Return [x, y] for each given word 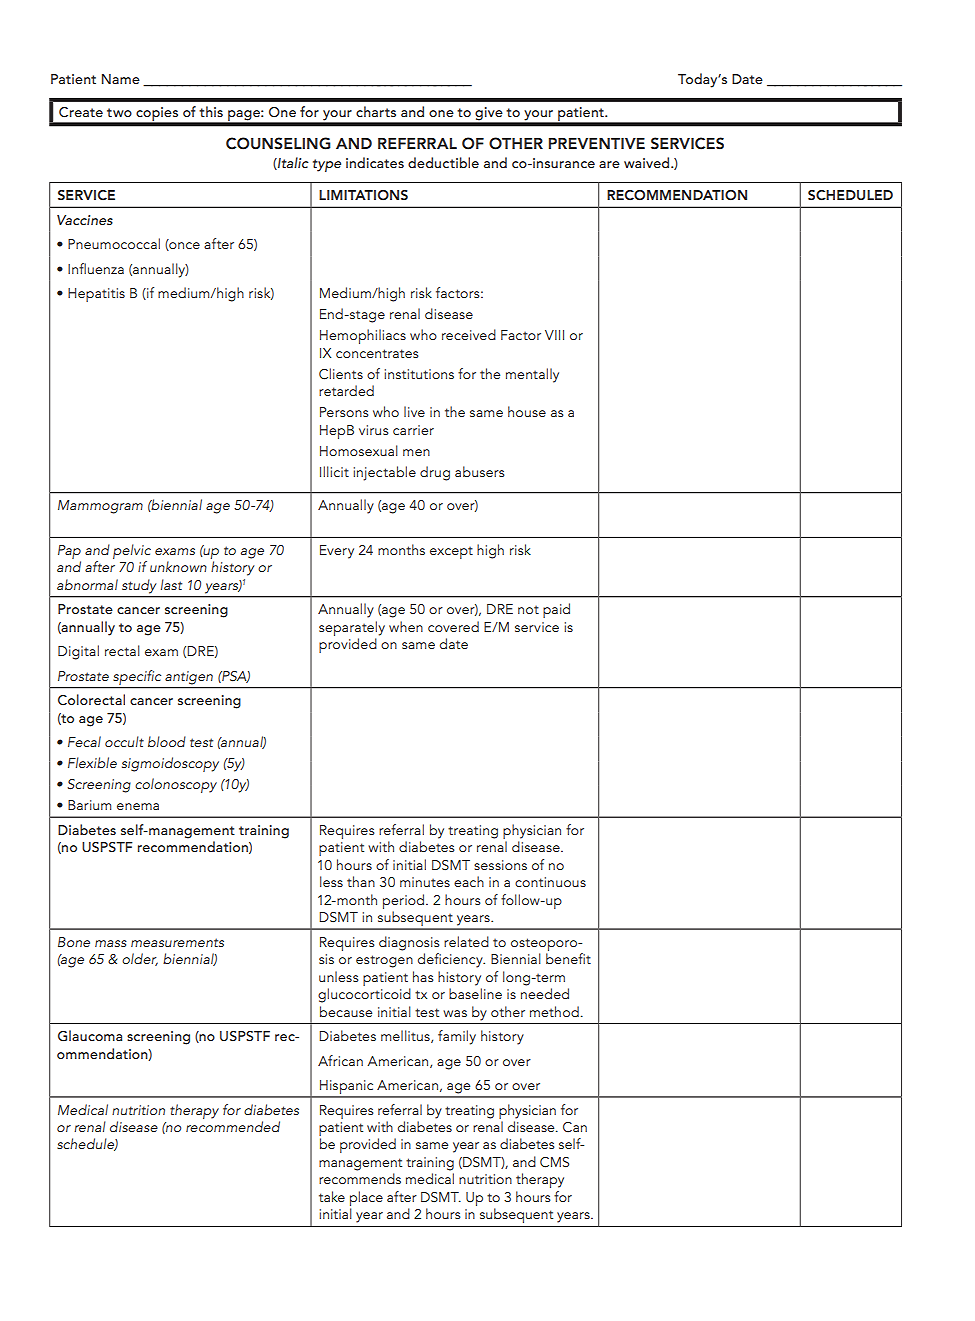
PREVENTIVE [597, 143]
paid [556, 610]
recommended [233, 1126]
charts [376, 111]
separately [352, 628]
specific [137, 677]
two [119, 112]
